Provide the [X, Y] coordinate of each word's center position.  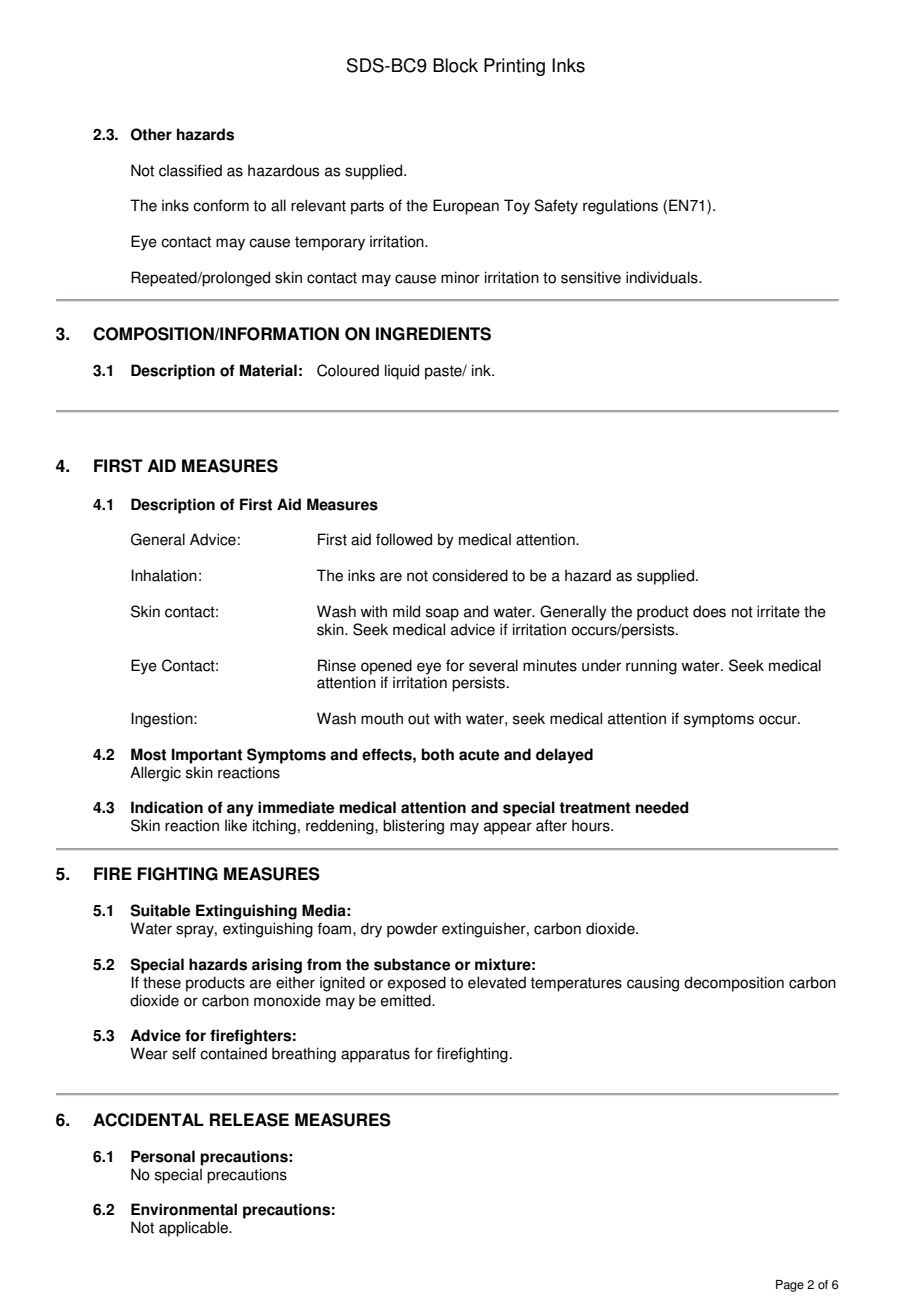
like [236, 825]
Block [455, 65]
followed [404, 539]
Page [790, 1286]
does [709, 611]
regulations [620, 207]
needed [662, 807]
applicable [194, 1229]
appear [508, 828]
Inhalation [164, 575]
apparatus [375, 1055]
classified [190, 170]
